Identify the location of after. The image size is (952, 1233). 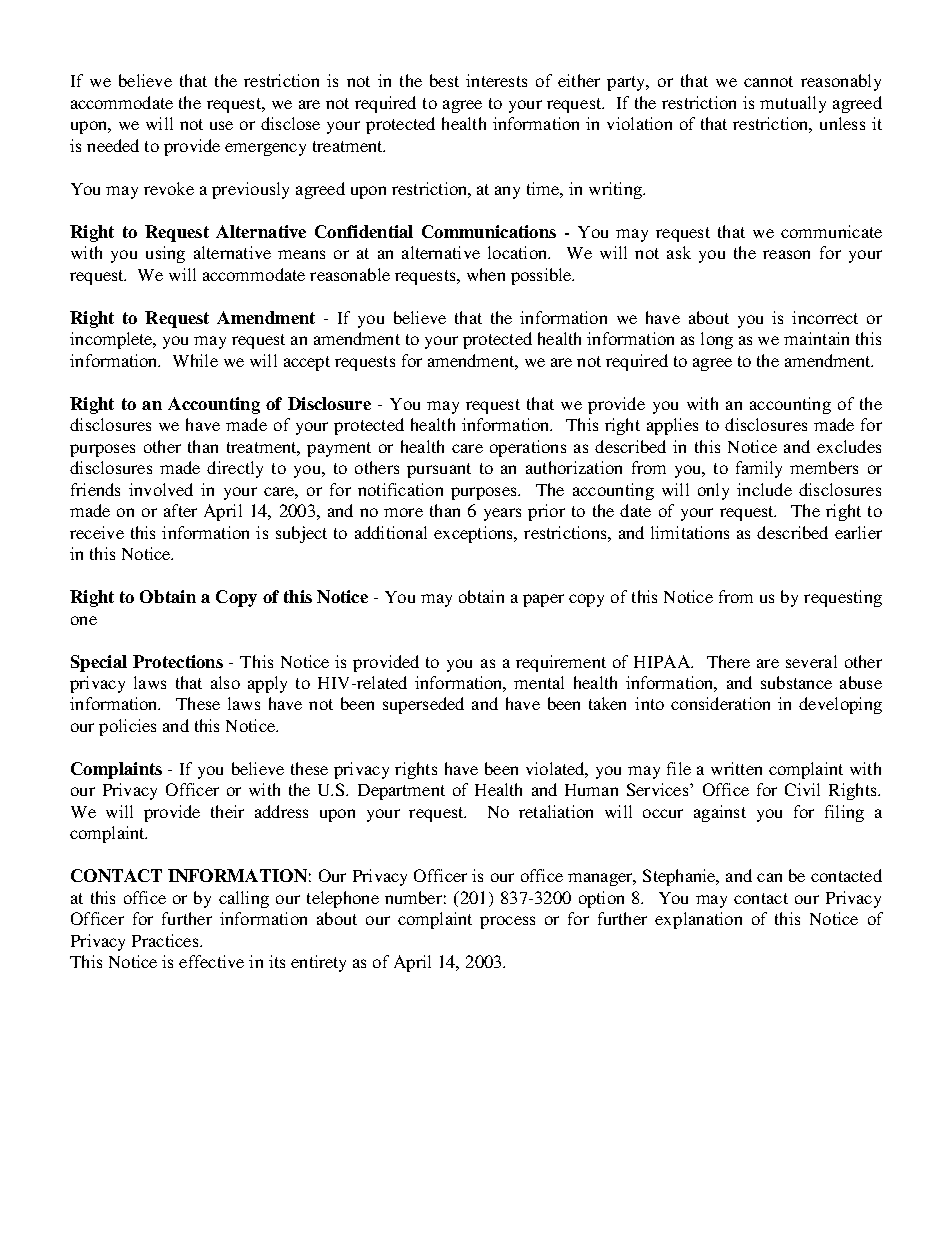
(180, 510).
